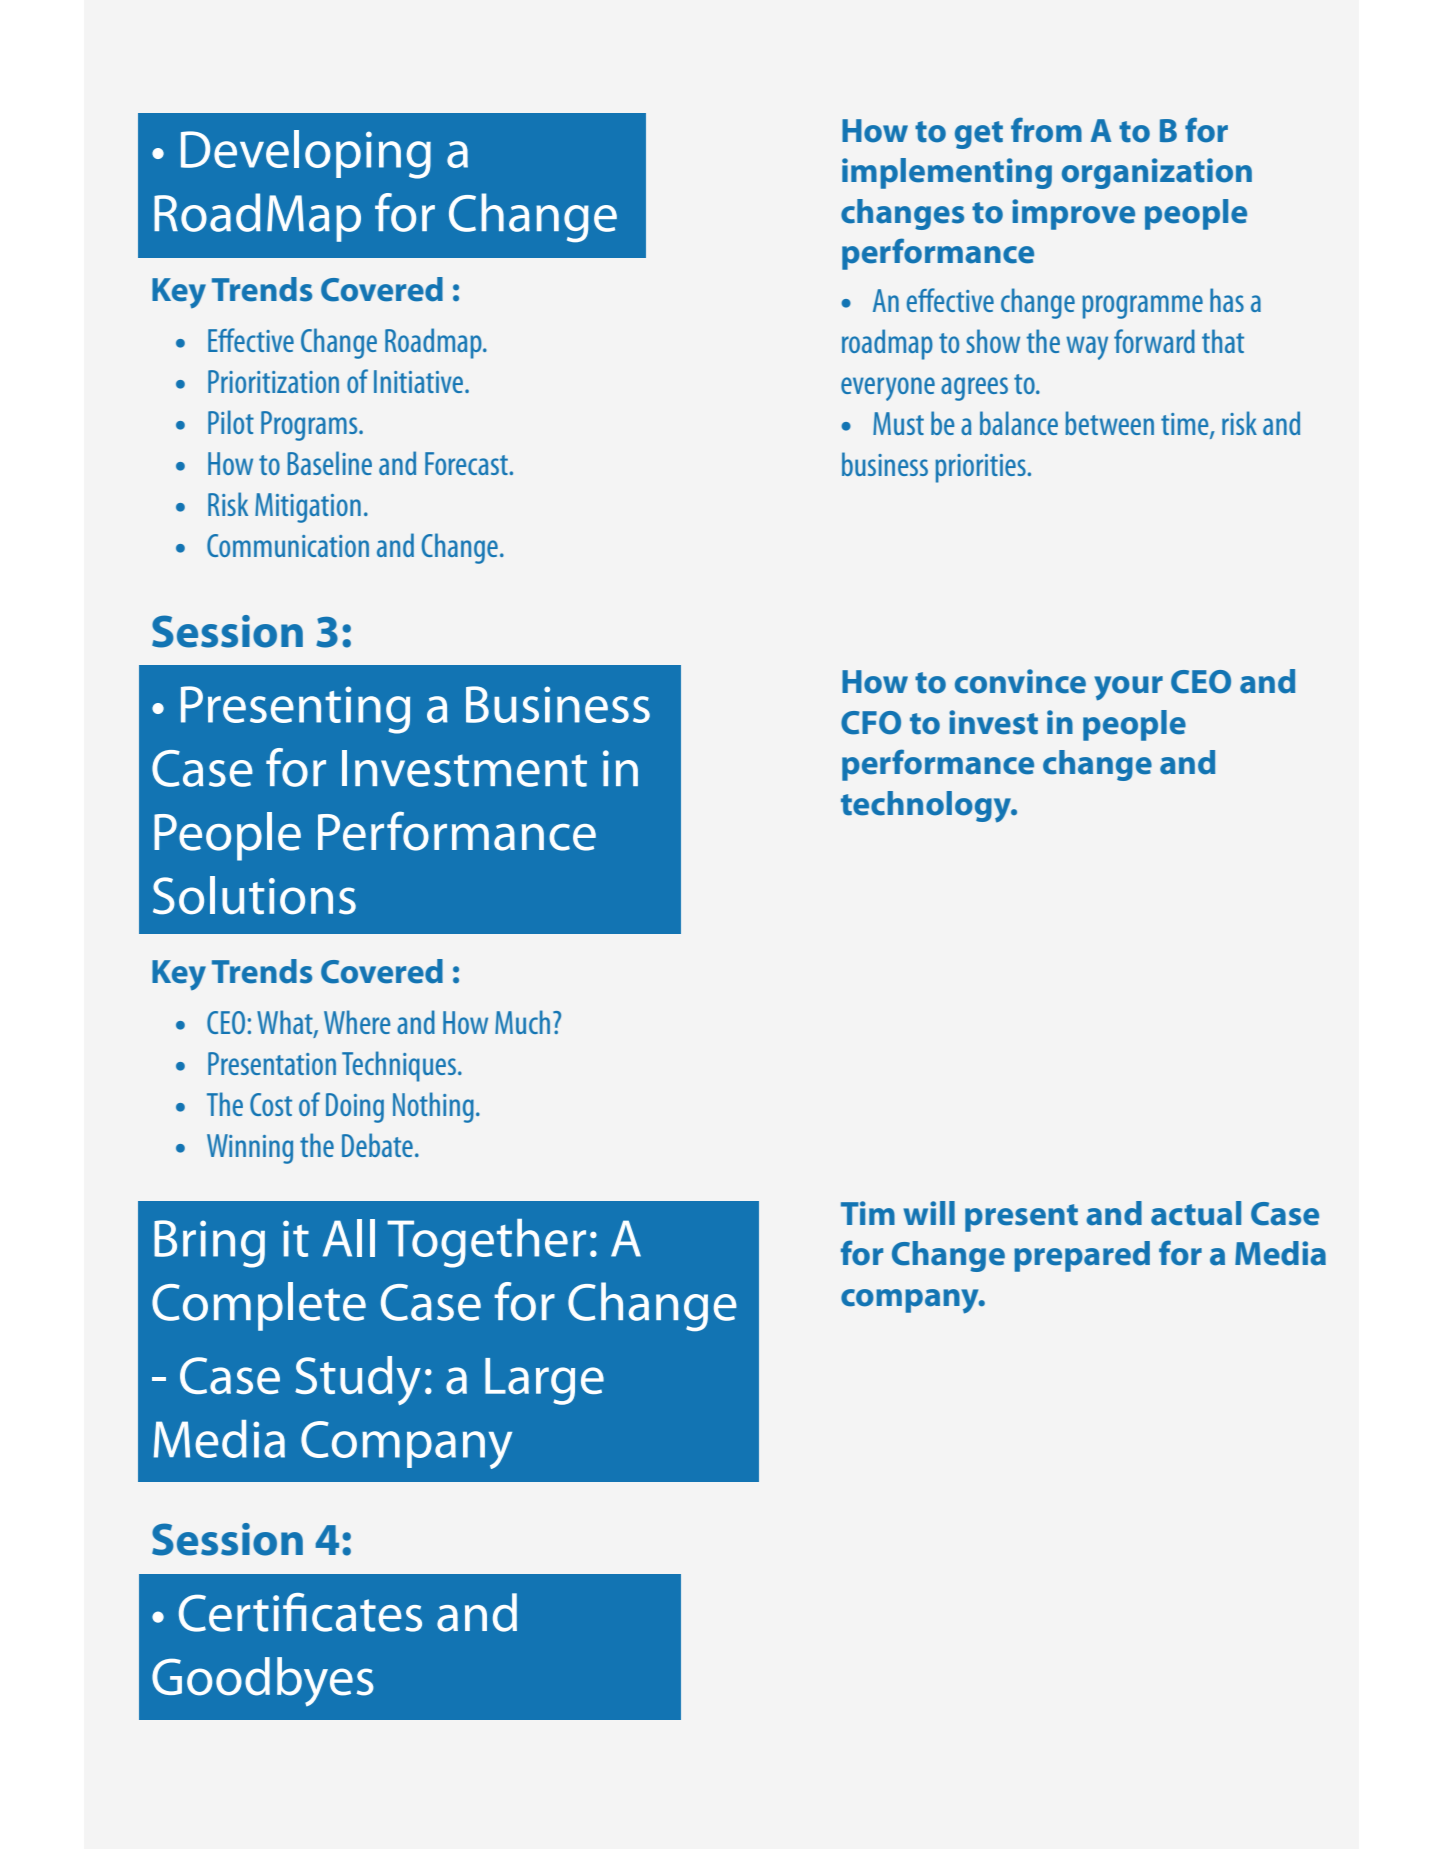 This screenshot has width=1438, height=1849. What do you see at coordinates (947, 173) in the screenshot?
I see `implementing` at bounding box center [947, 173].
